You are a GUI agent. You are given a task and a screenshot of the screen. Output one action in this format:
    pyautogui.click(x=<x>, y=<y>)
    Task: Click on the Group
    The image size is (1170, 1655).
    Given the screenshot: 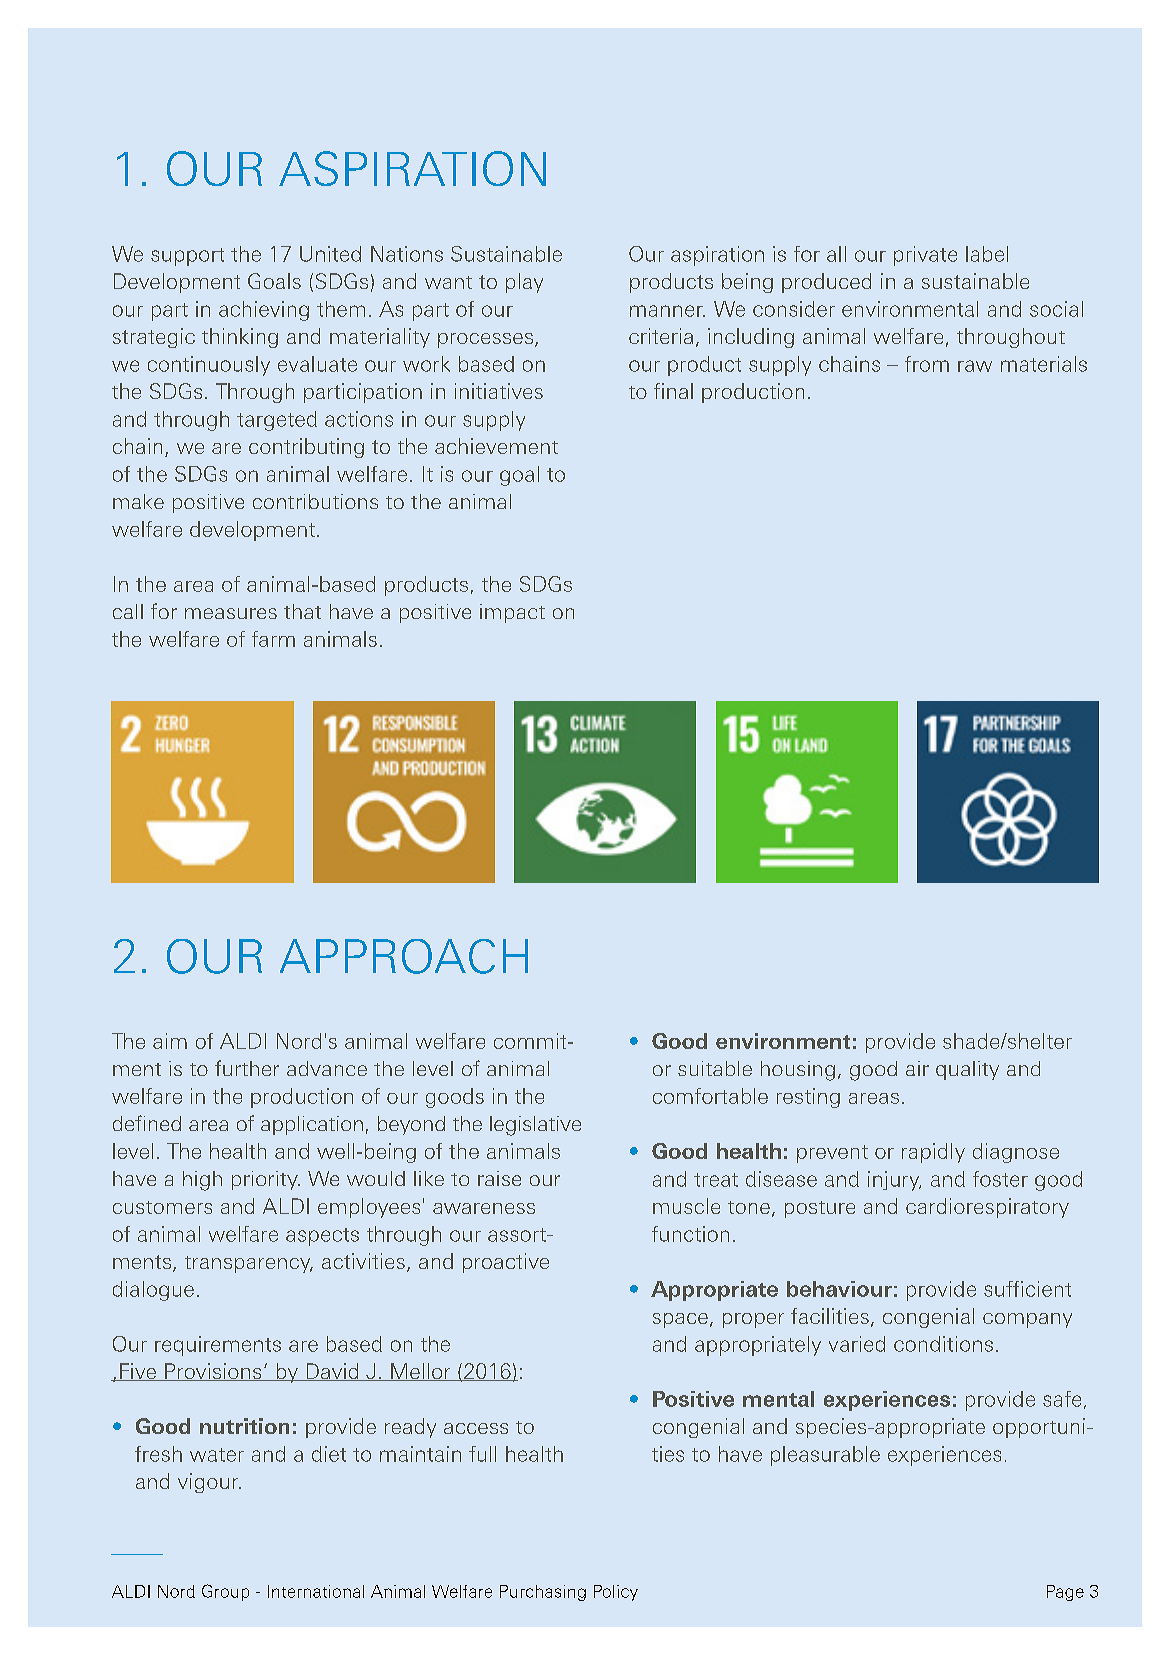 What is the action you would take?
    pyautogui.click(x=225, y=1592)
